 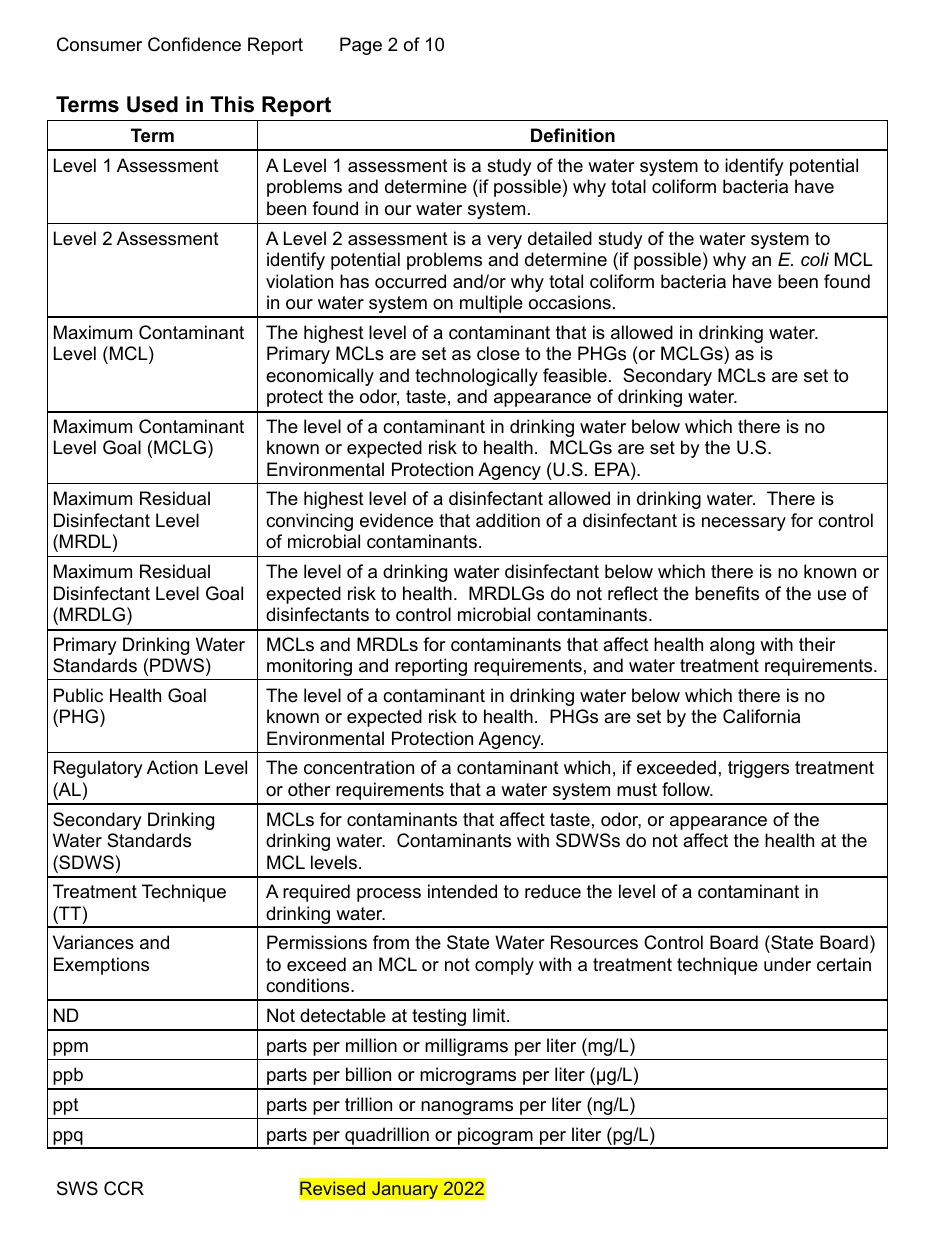 What do you see at coordinates (124, 1188) in the screenshot?
I see `CCR` at bounding box center [124, 1188].
